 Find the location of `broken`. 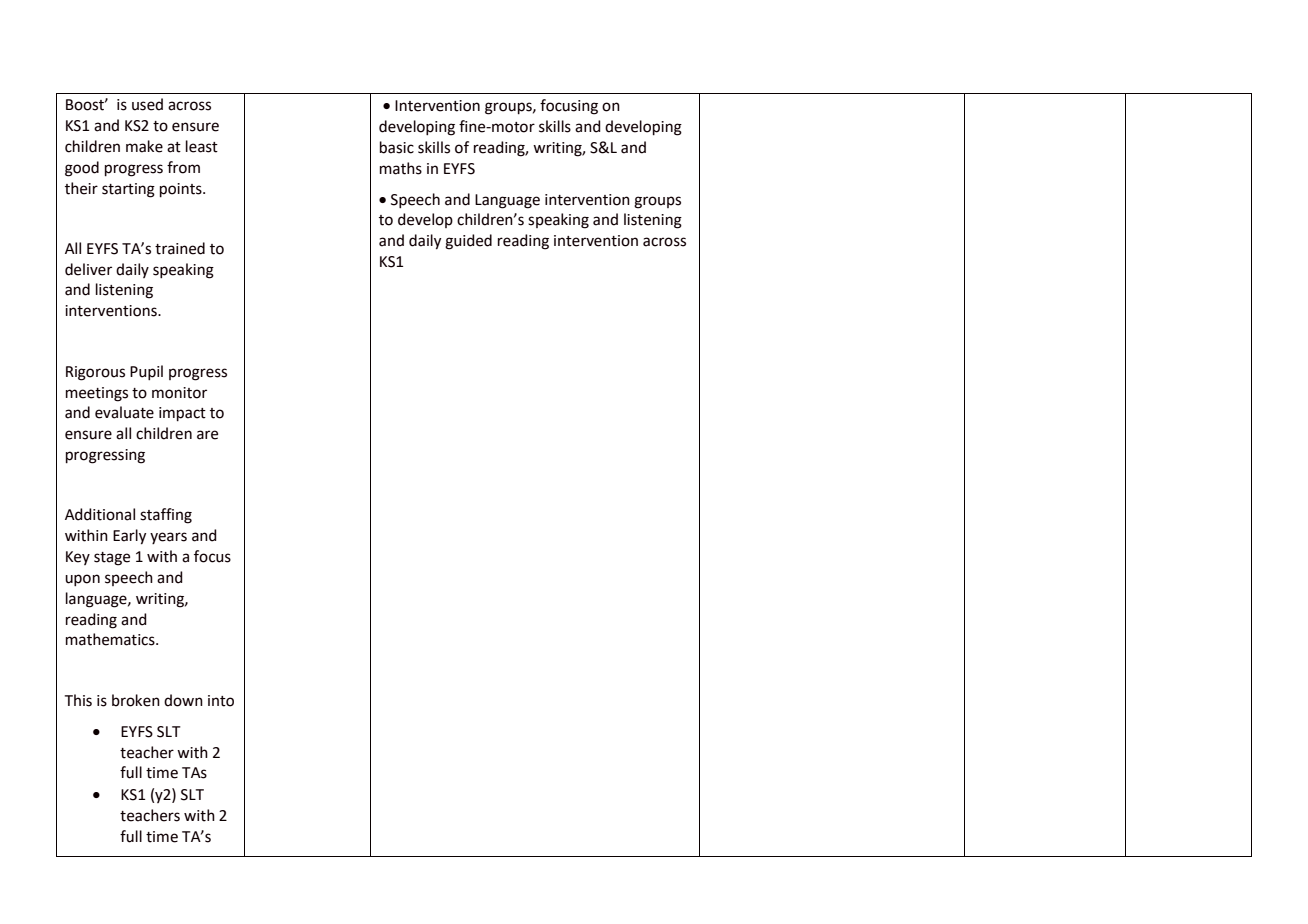

broken is located at coordinates (136, 700).
